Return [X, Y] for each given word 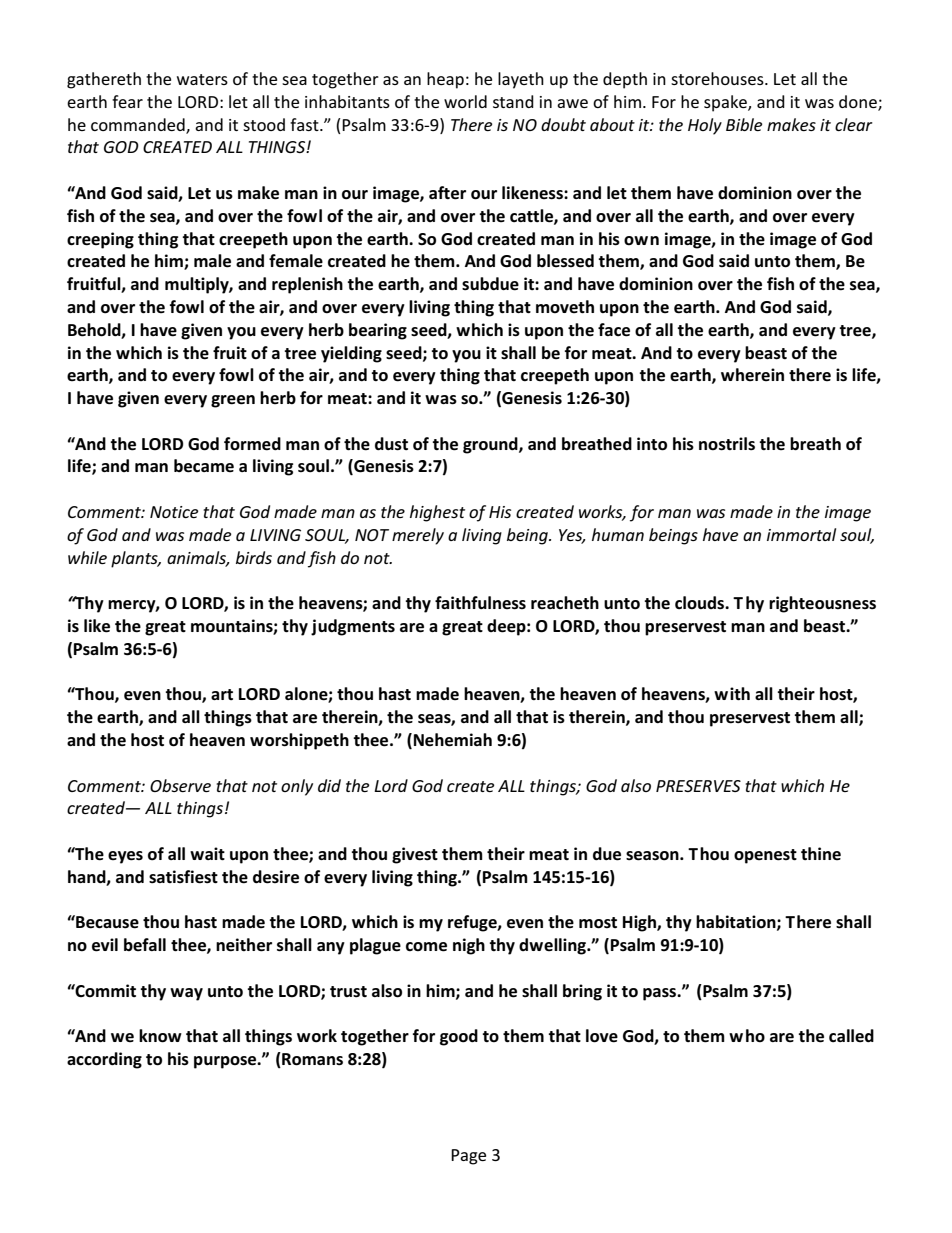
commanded [139, 125]
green [233, 401]
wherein [752, 374]
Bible [744, 124]
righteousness [822, 604]
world [465, 101]
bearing [378, 331]
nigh [469, 946]
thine [821, 853]
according [104, 1060]
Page [468, 1157]
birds [254, 557]
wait [207, 853]
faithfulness [480, 603]
